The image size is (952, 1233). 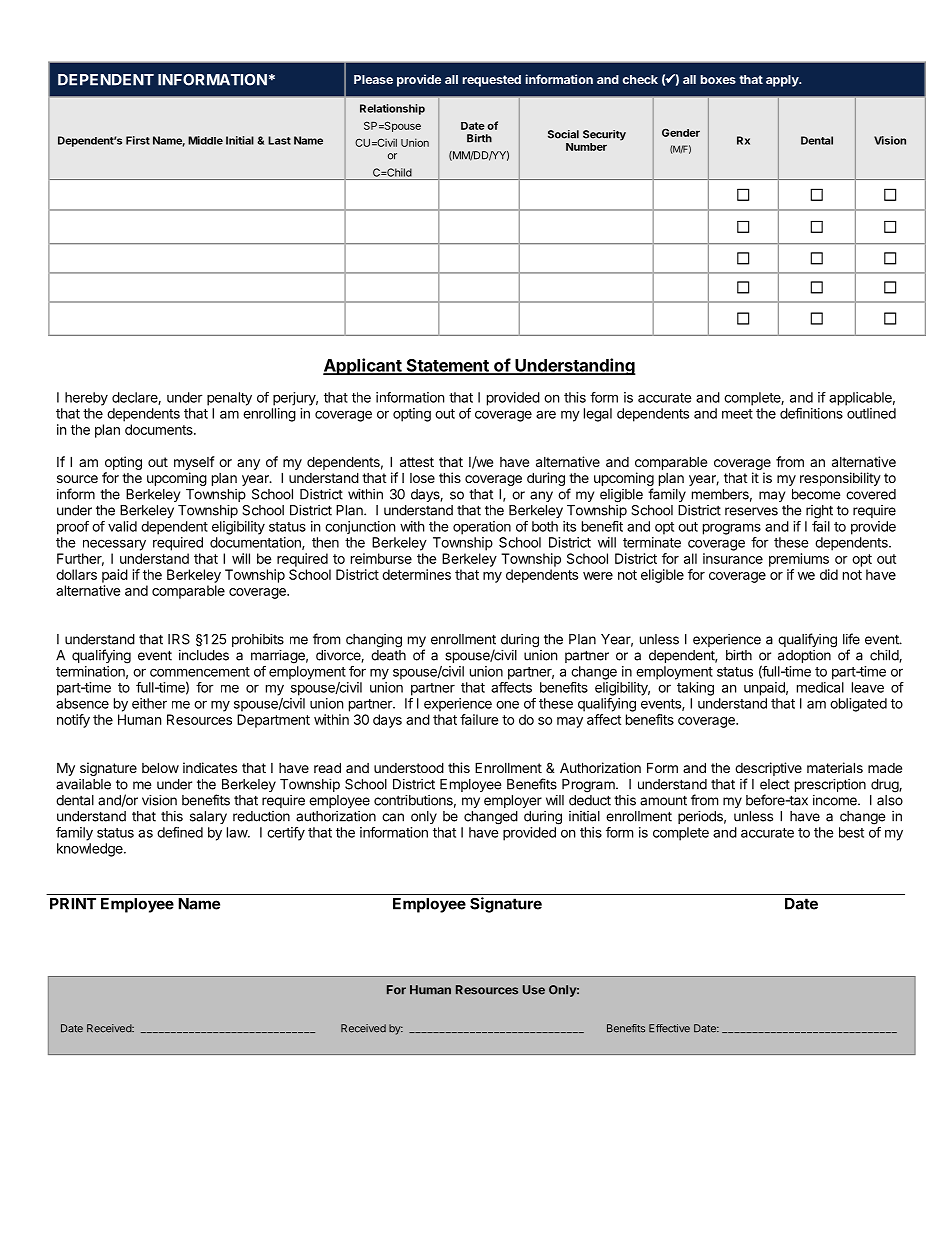 I want to click on PRINT, so click(x=73, y=904).
